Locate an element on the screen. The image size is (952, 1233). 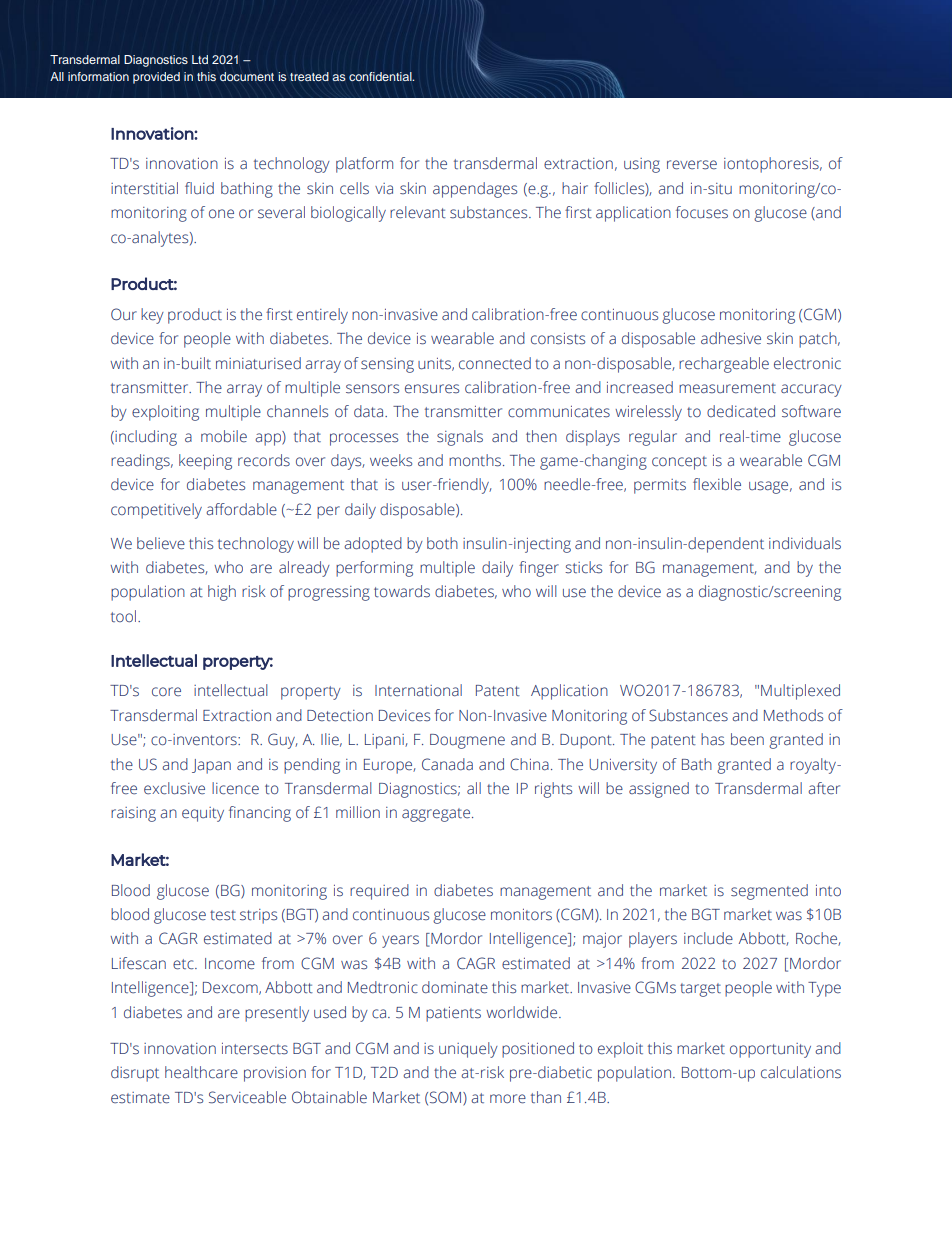
connected is located at coordinates (495, 363).
